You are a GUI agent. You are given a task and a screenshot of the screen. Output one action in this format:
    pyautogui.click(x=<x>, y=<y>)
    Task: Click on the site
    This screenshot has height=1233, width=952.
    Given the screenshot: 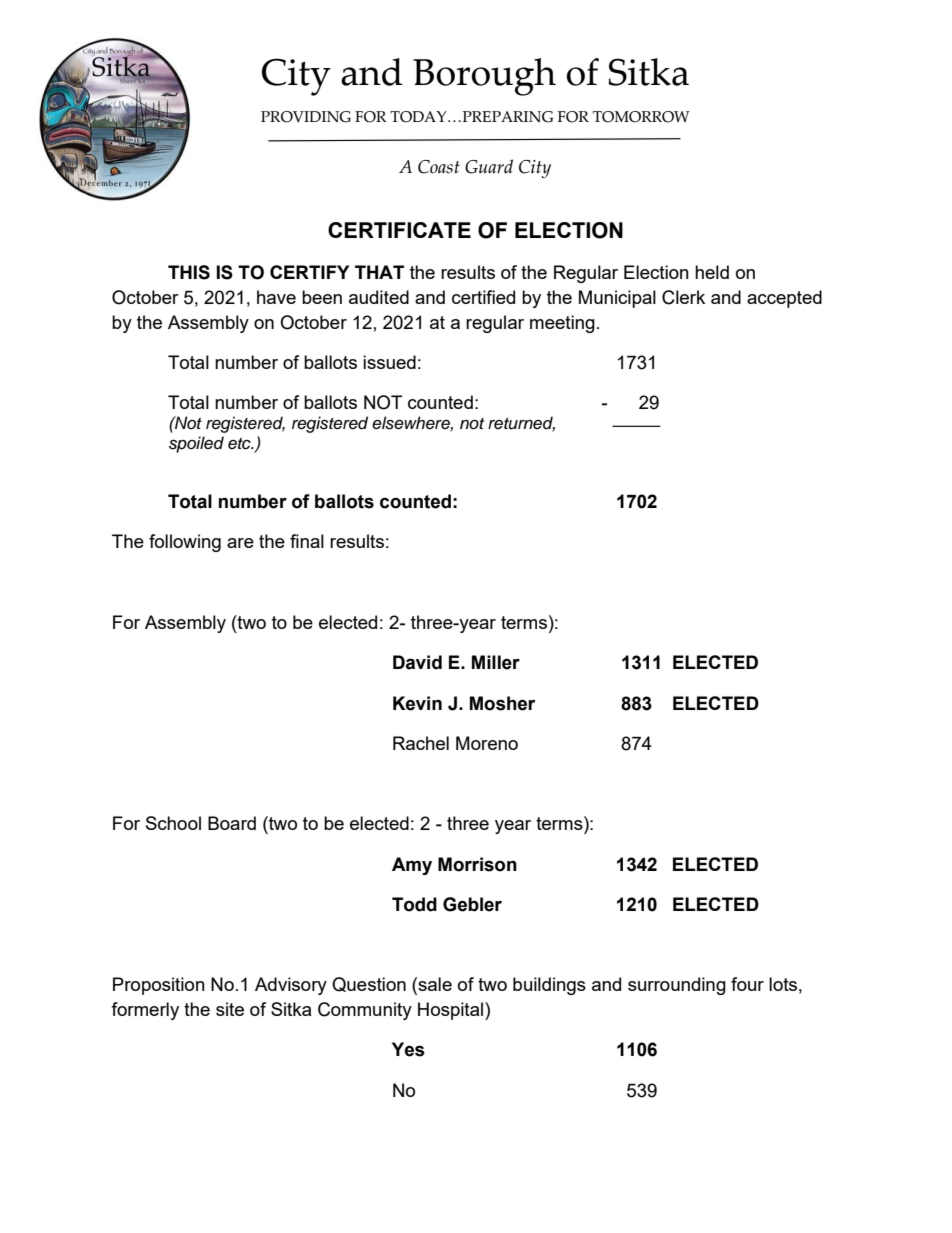 What is the action you would take?
    pyautogui.click(x=230, y=1009)
